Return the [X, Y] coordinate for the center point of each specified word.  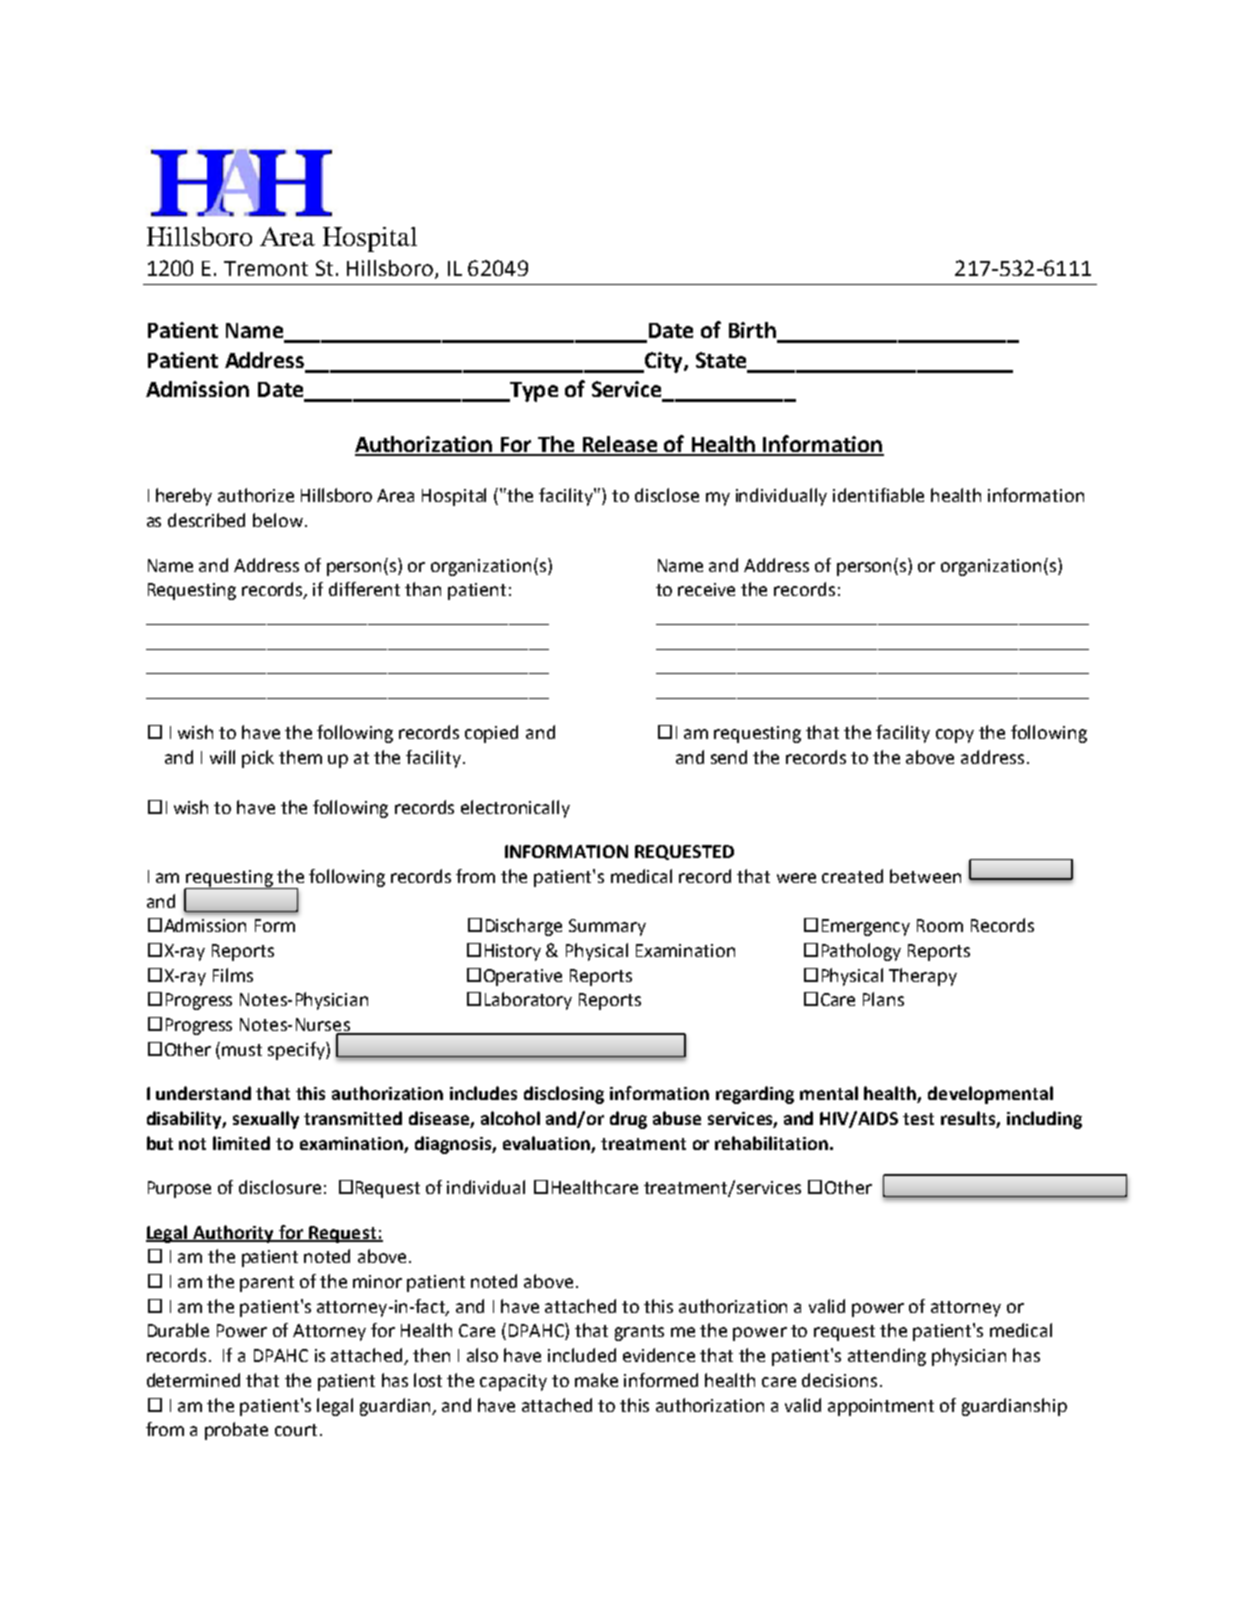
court [296, 1430]
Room [940, 925]
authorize [256, 495]
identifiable [878, 495]
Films [233, 975]
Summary [607, 927]
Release [620, 445]
